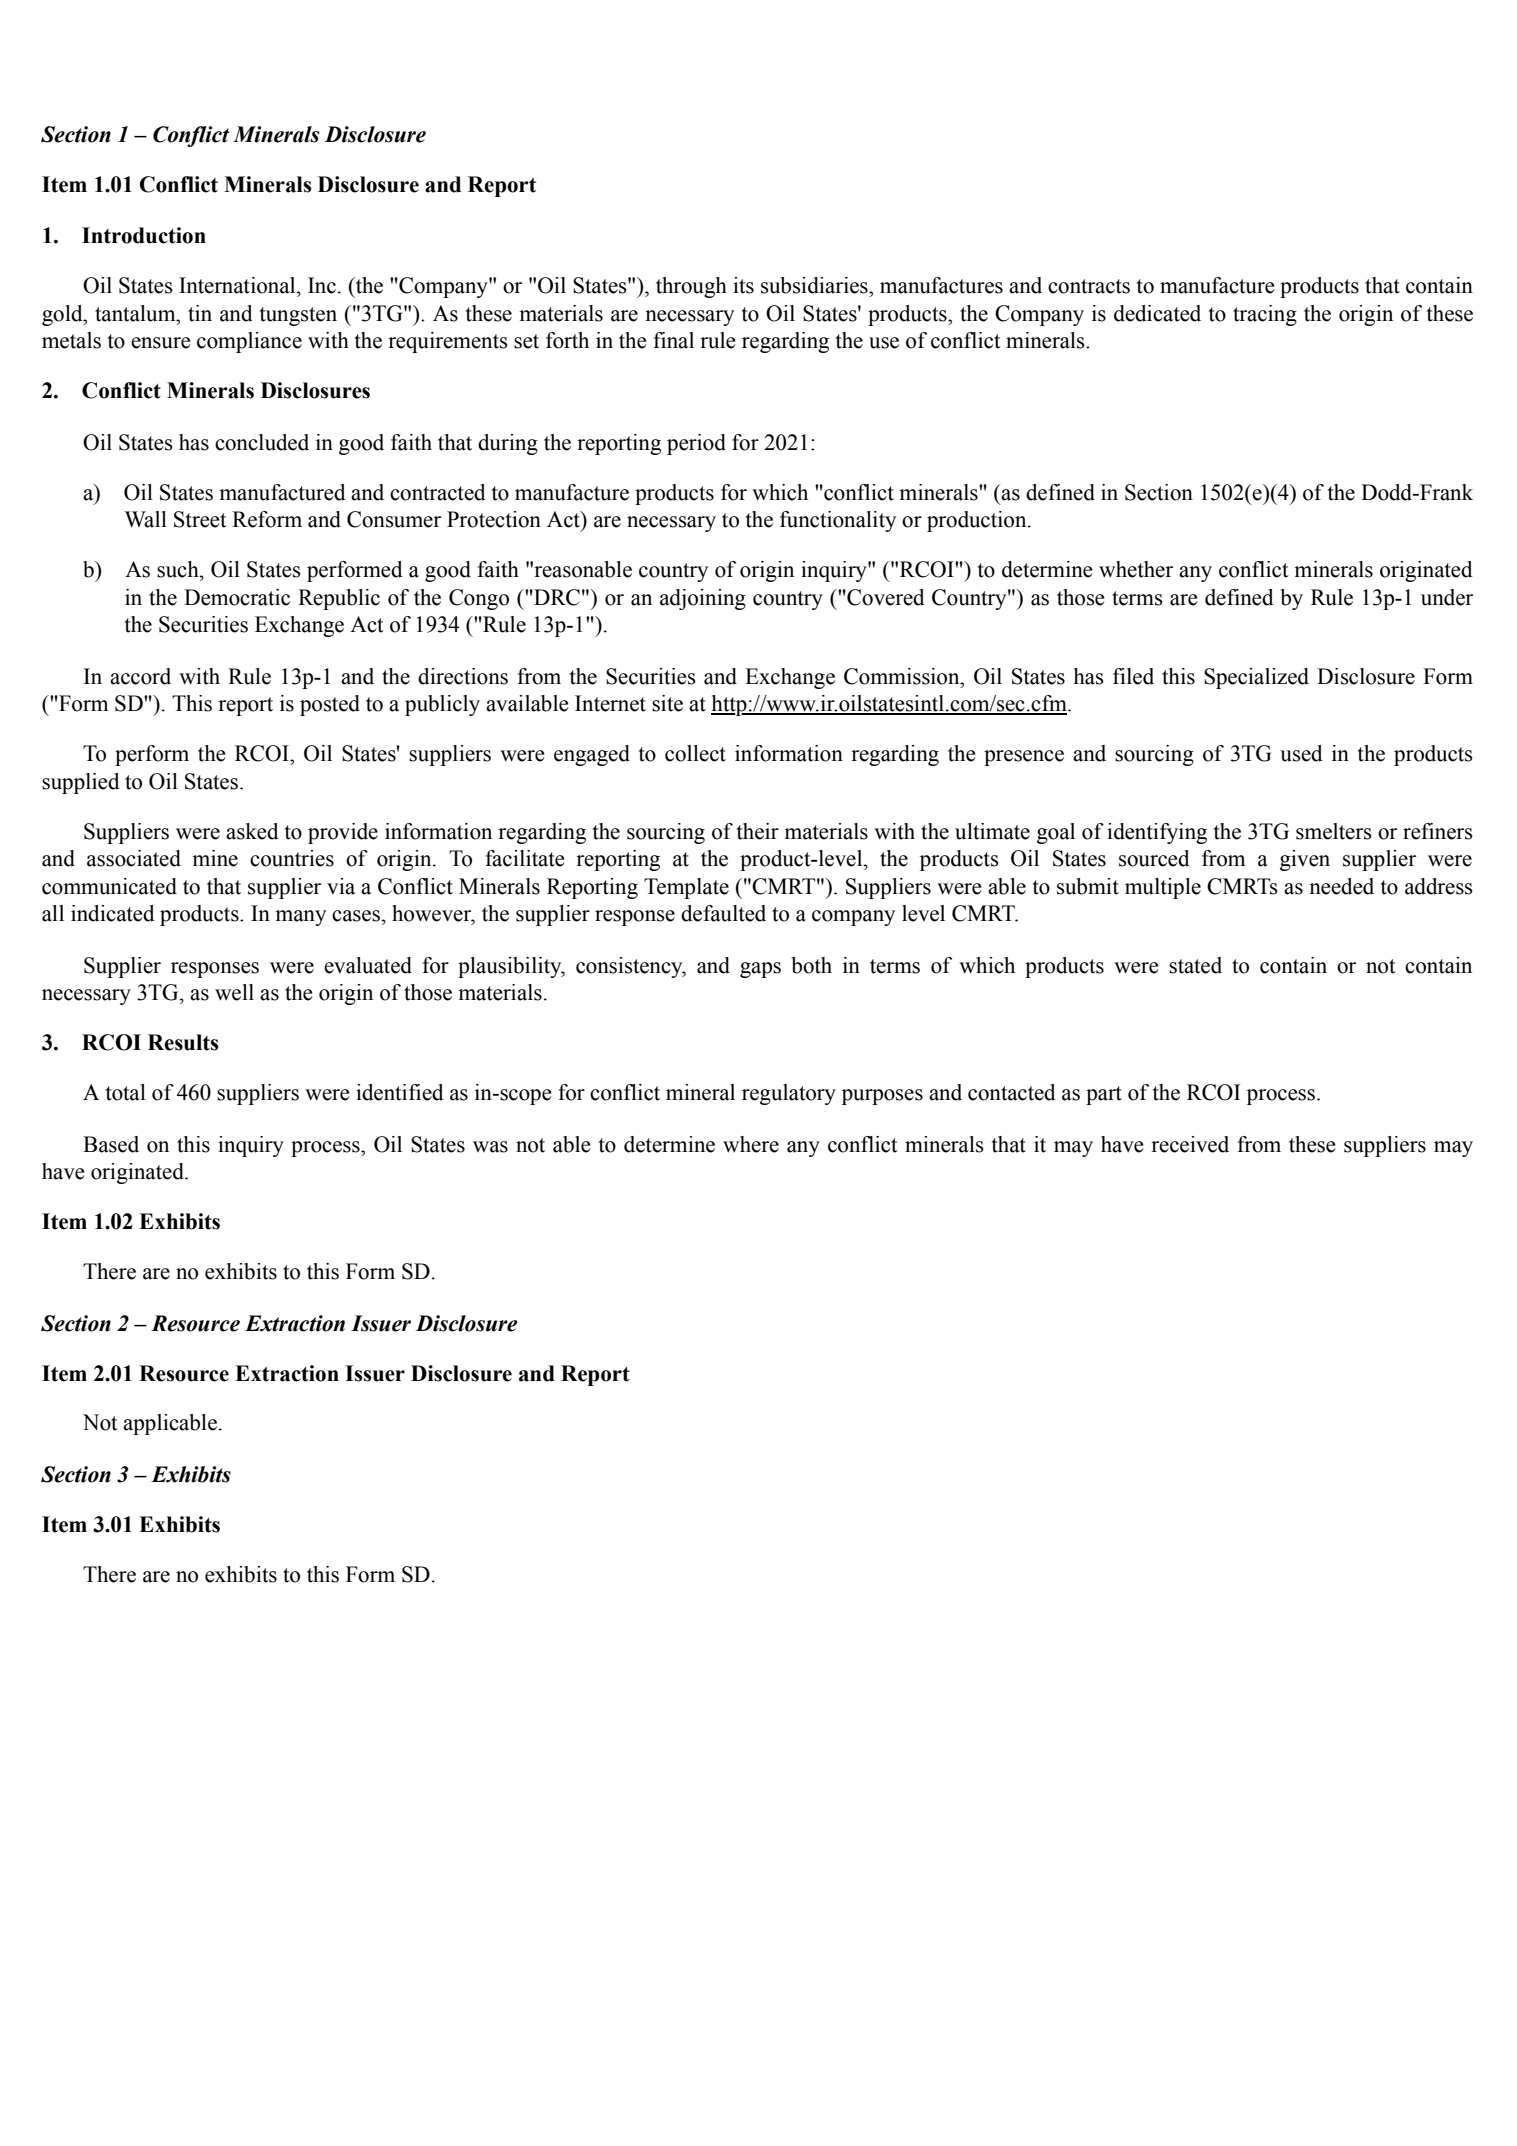 Image resolution: width=1517 pixels, height=2146 pixels. Describe the element at coordinates (751, 1144) in the image. I see `where` at that location.
